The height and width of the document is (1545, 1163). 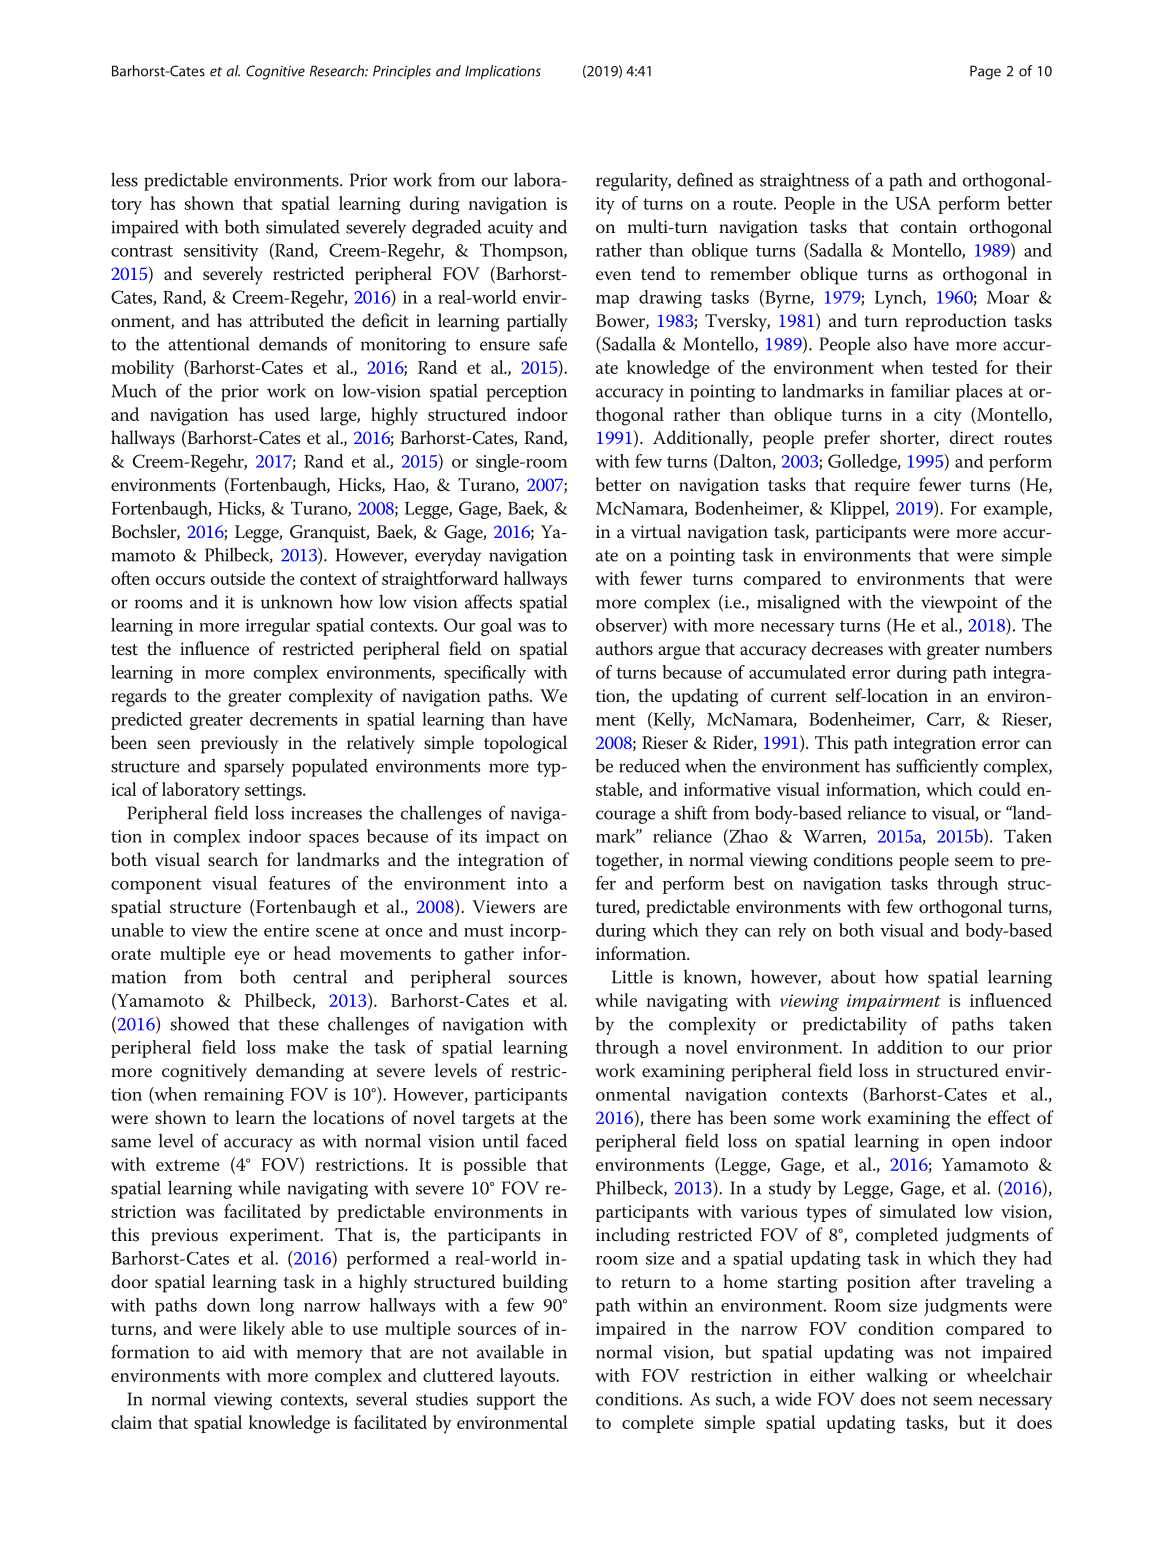 I want to click on walking, so click(x=897, y=1377).
